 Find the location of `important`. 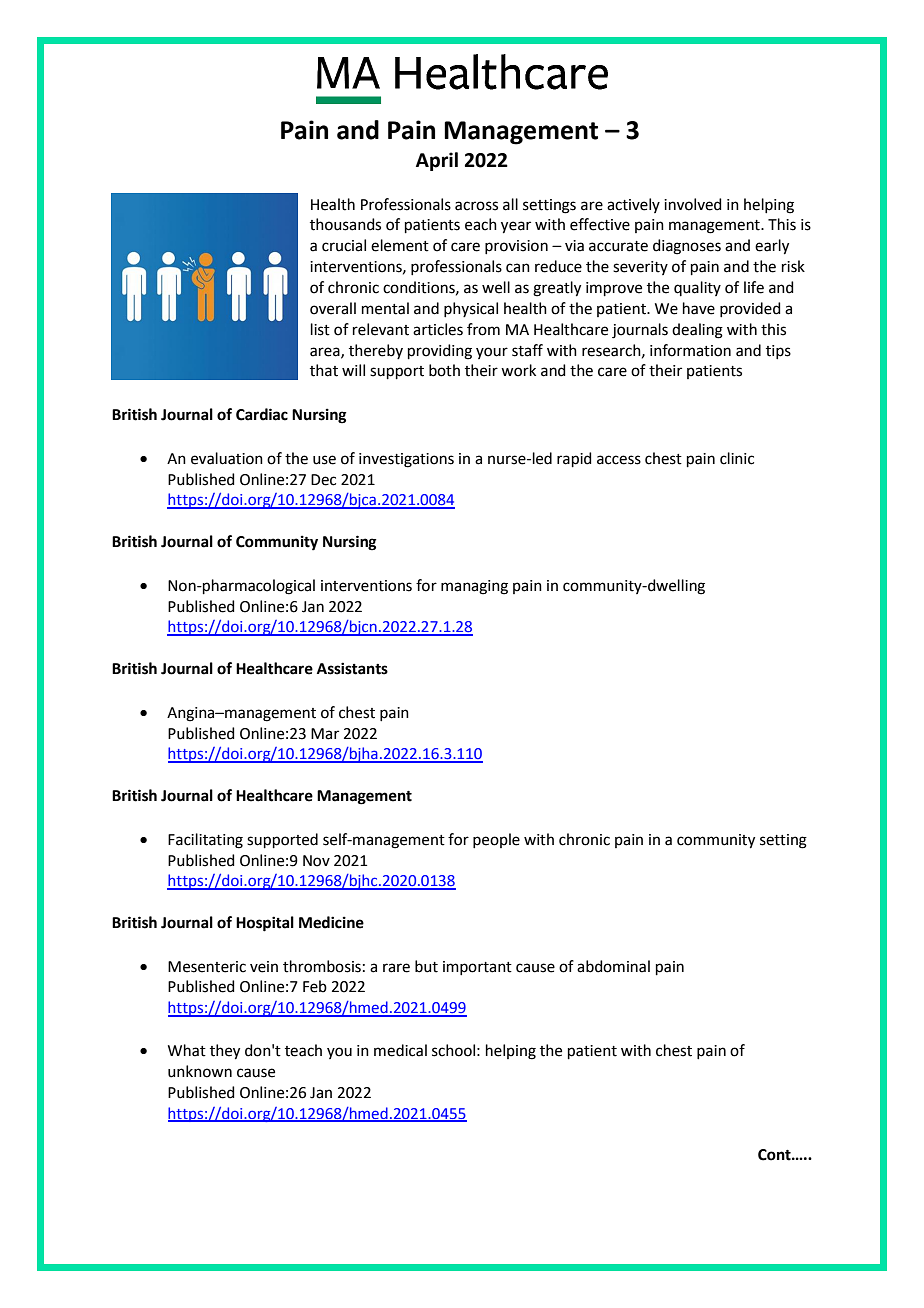

important is located at coordinates (477, 968).
